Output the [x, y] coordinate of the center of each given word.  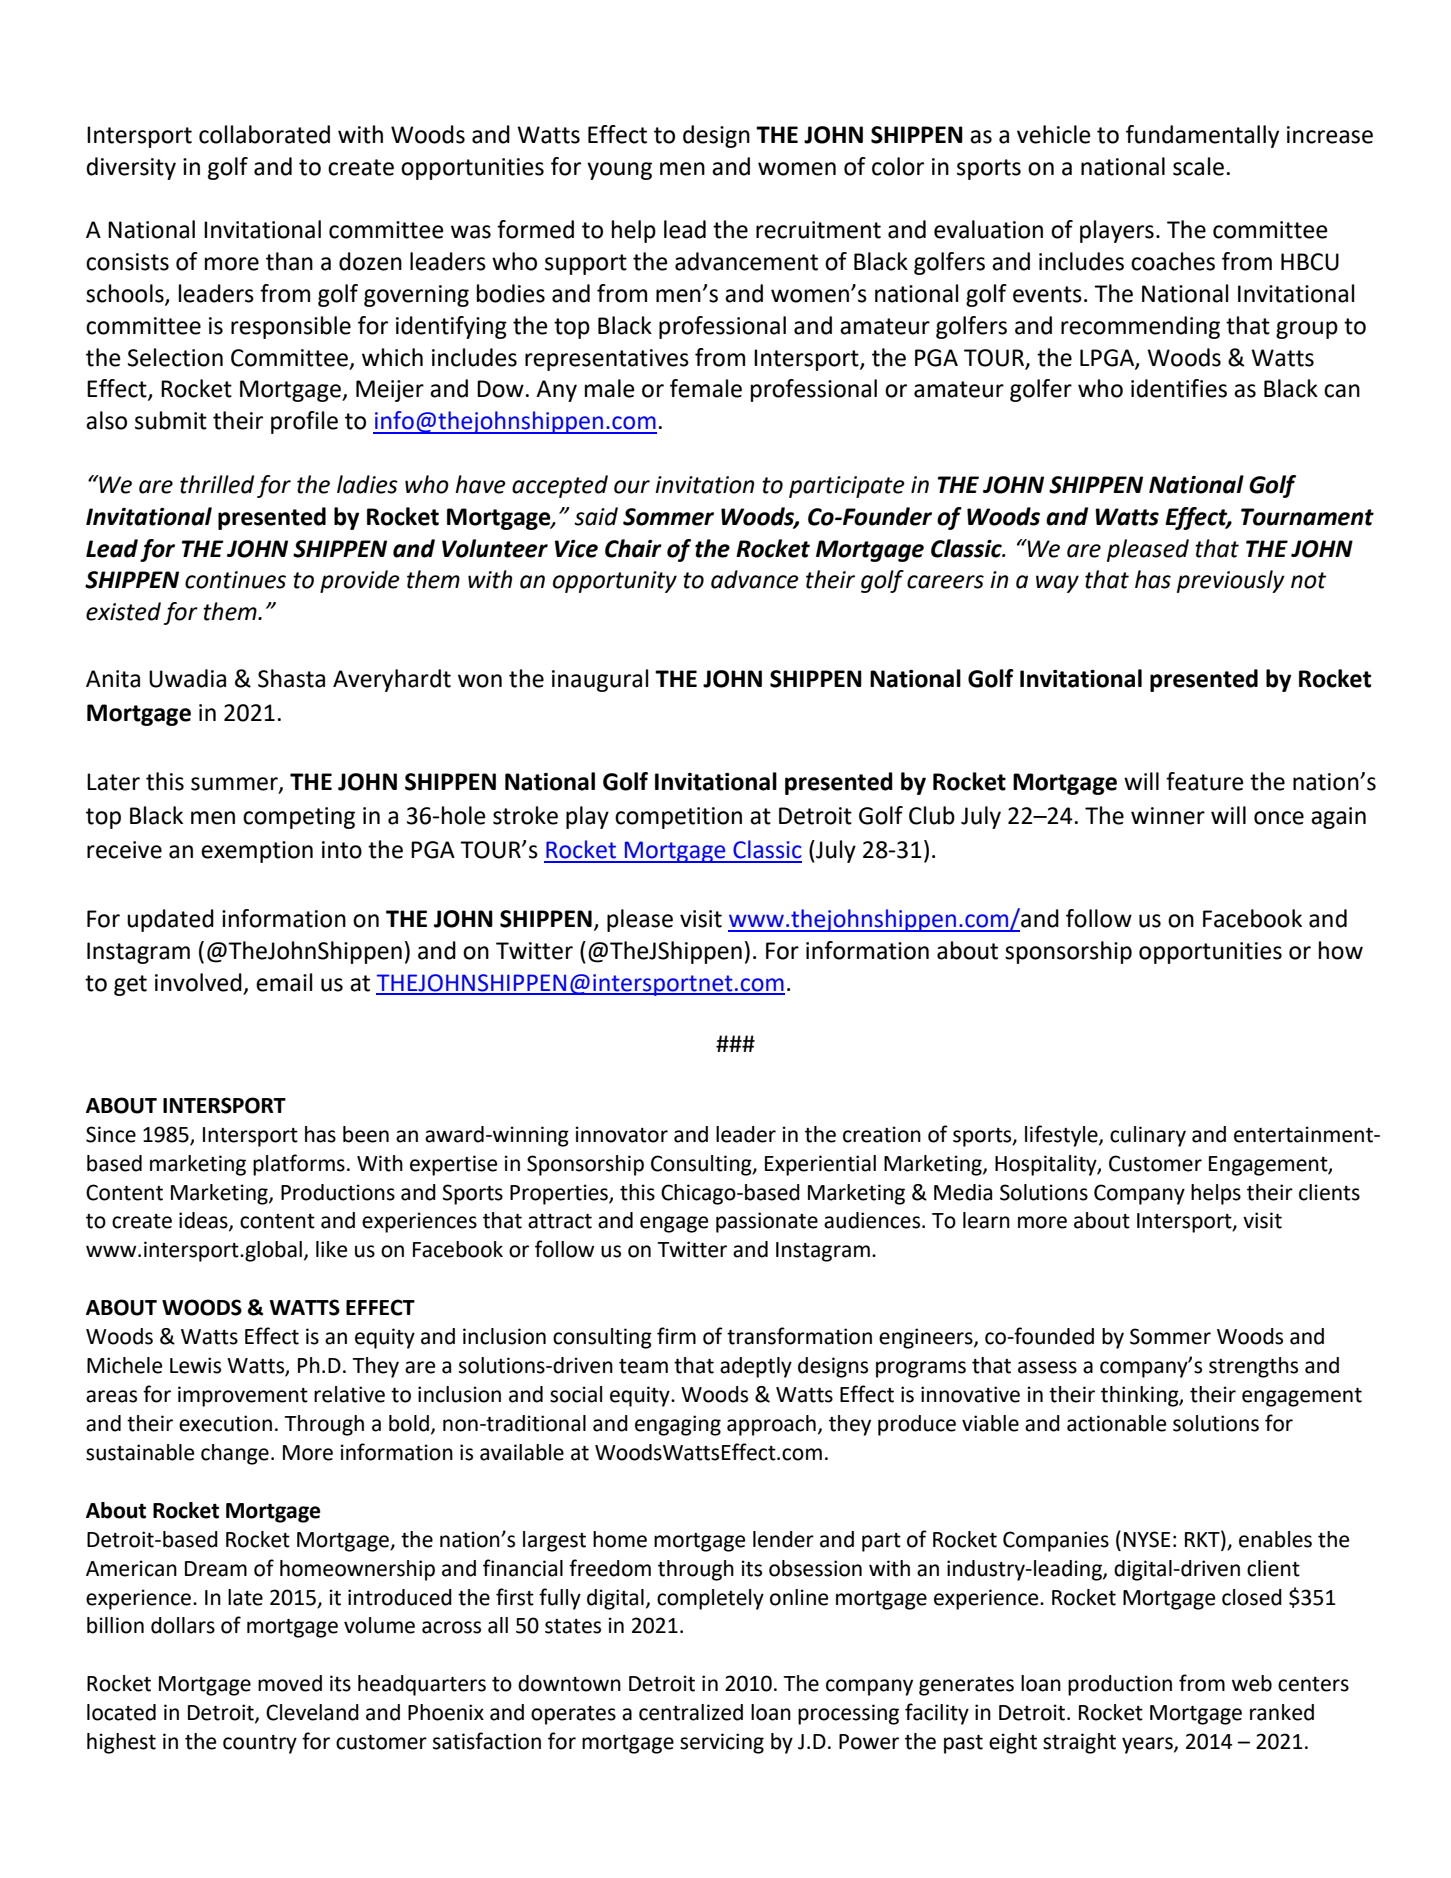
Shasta [291, 678]
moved [290, 1683]
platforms [299, 1165]
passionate [767, 1222]
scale [1198, 166]
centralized [691, 1712]
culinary [1148, 1136]
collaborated [264, 134]
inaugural [600, 680]
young [619, 171]
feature [1205, 781]
